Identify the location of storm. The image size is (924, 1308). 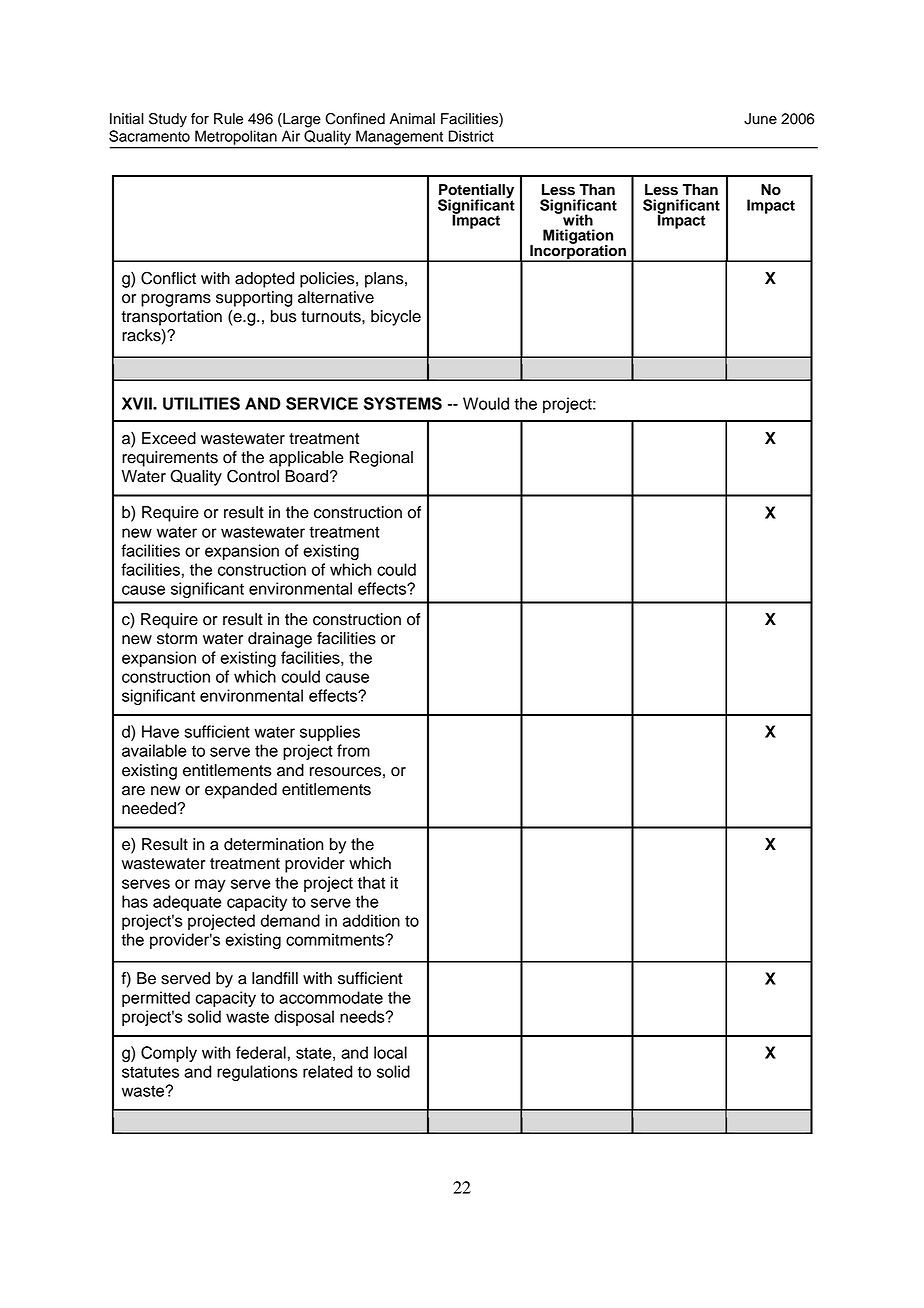
(177, 639).
